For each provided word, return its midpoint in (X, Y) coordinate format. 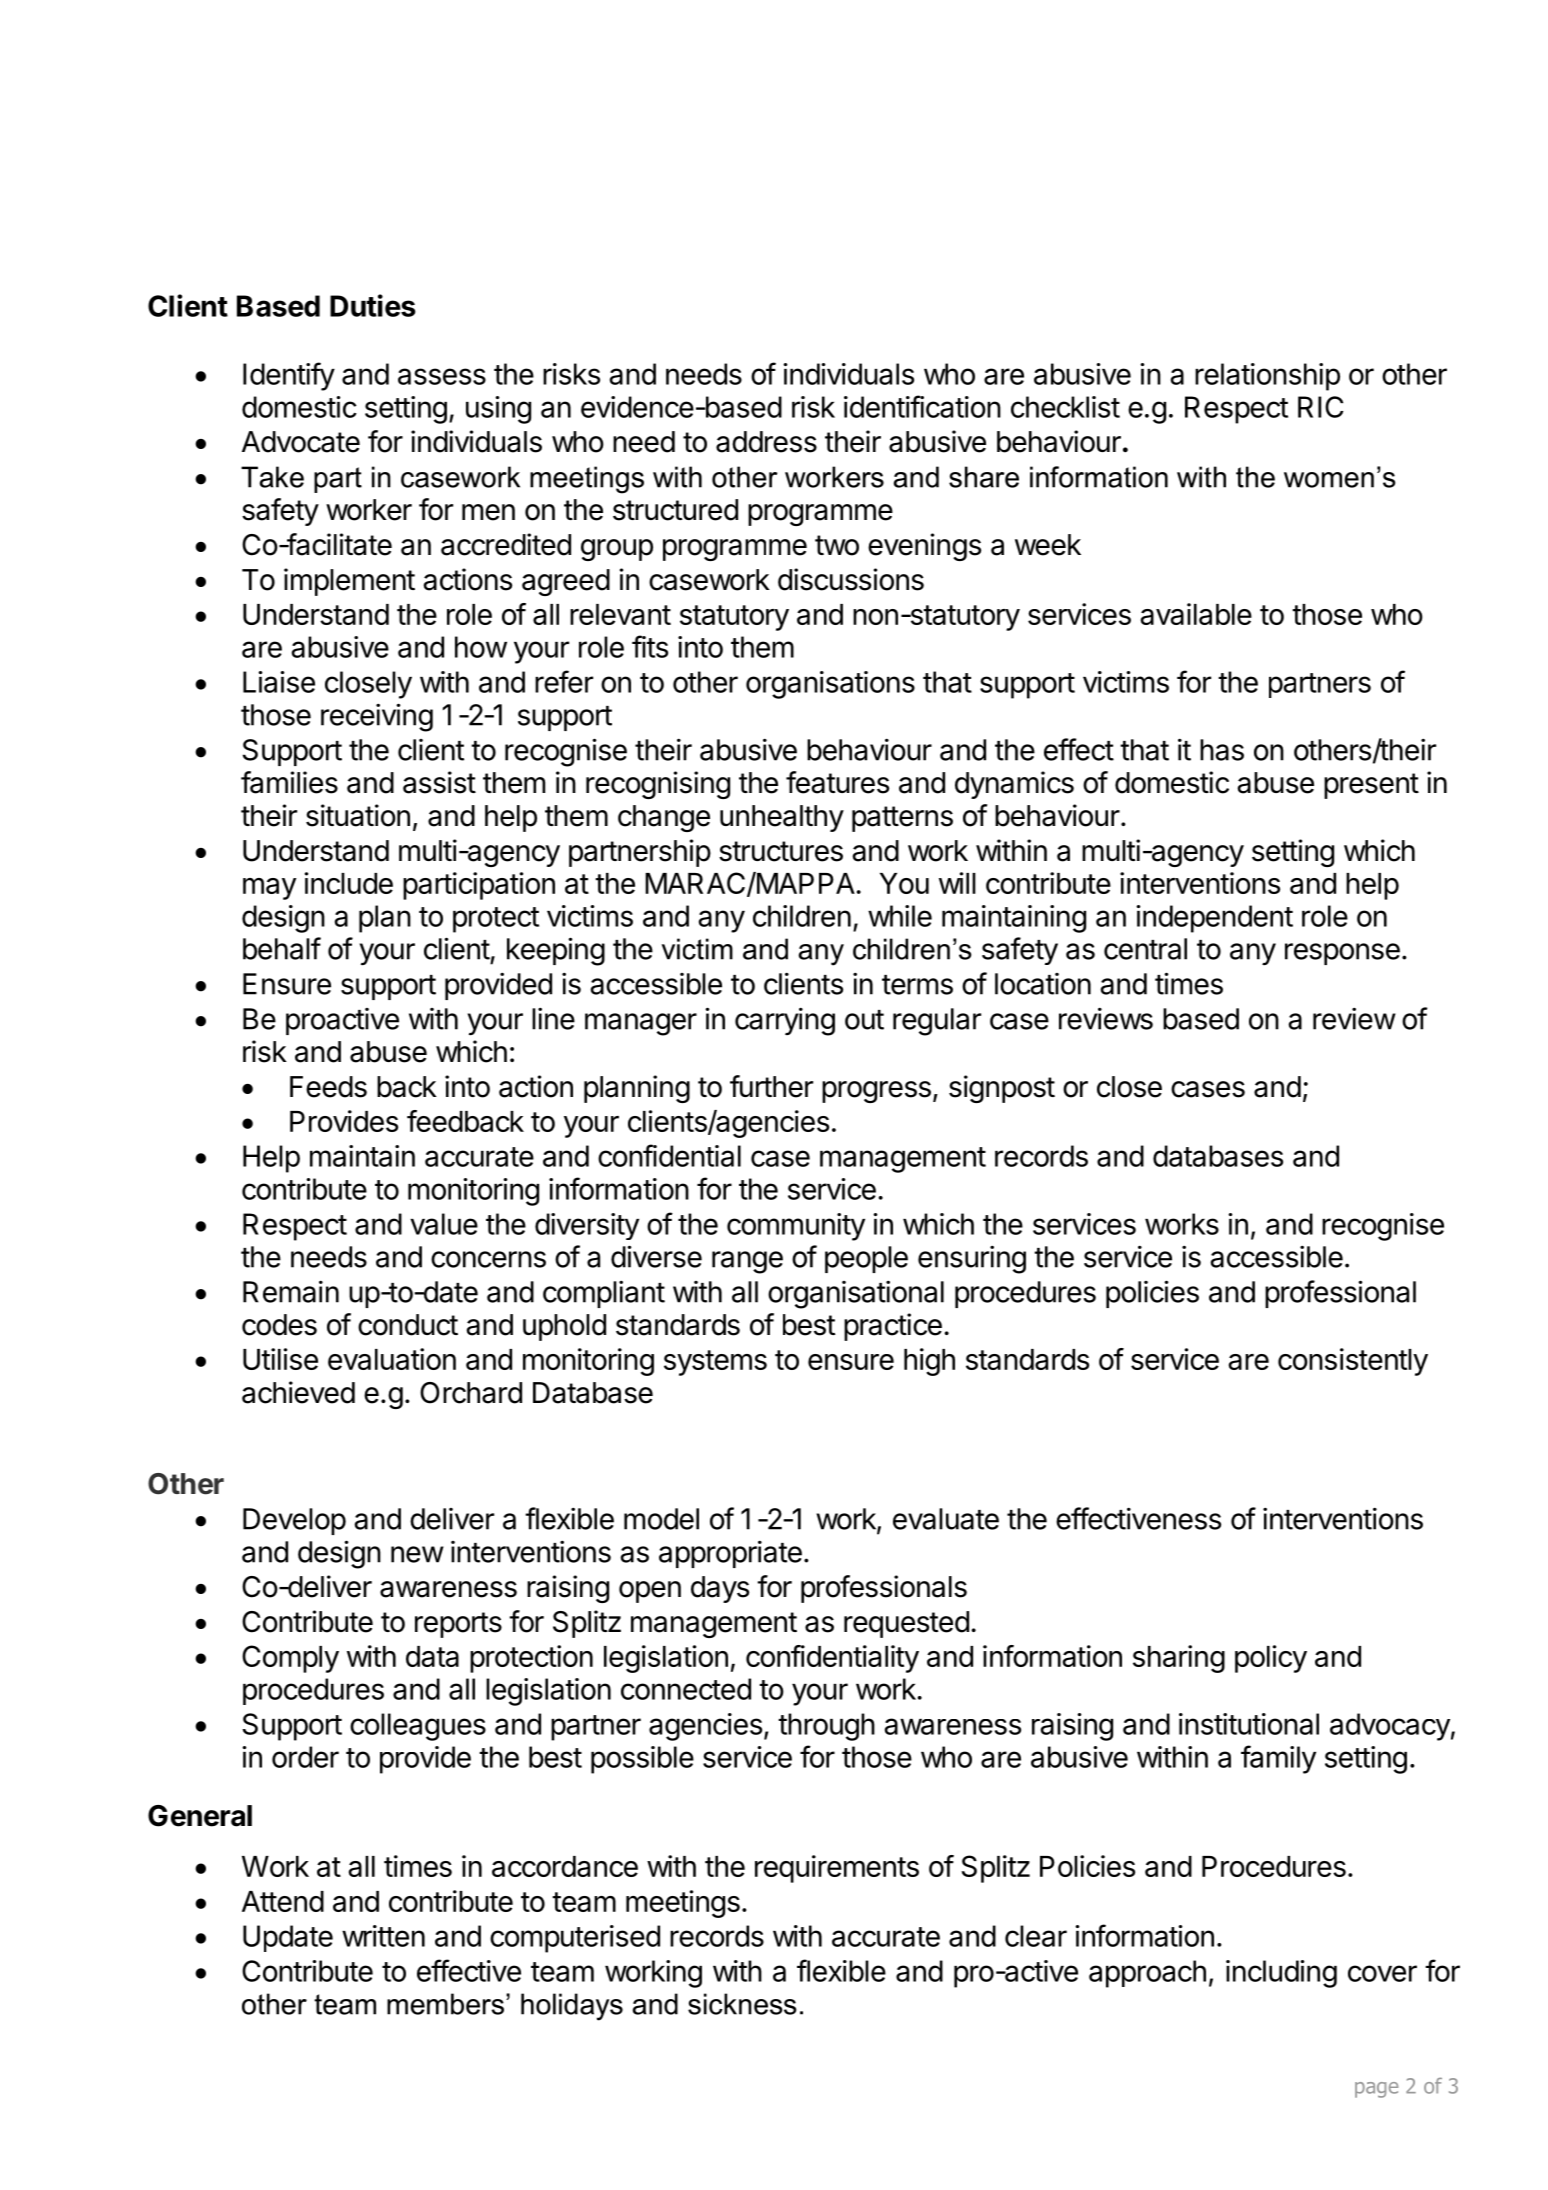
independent (1214, 919)
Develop (294, 1521)
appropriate (730, 1554)
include (349, 883)
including (1281, 1974)
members (445, 2004)
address (766, 442)
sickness (742, 2004)
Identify (289, 376)
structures (781, 851)
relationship (1267, 377)
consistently (1353, 1362)
